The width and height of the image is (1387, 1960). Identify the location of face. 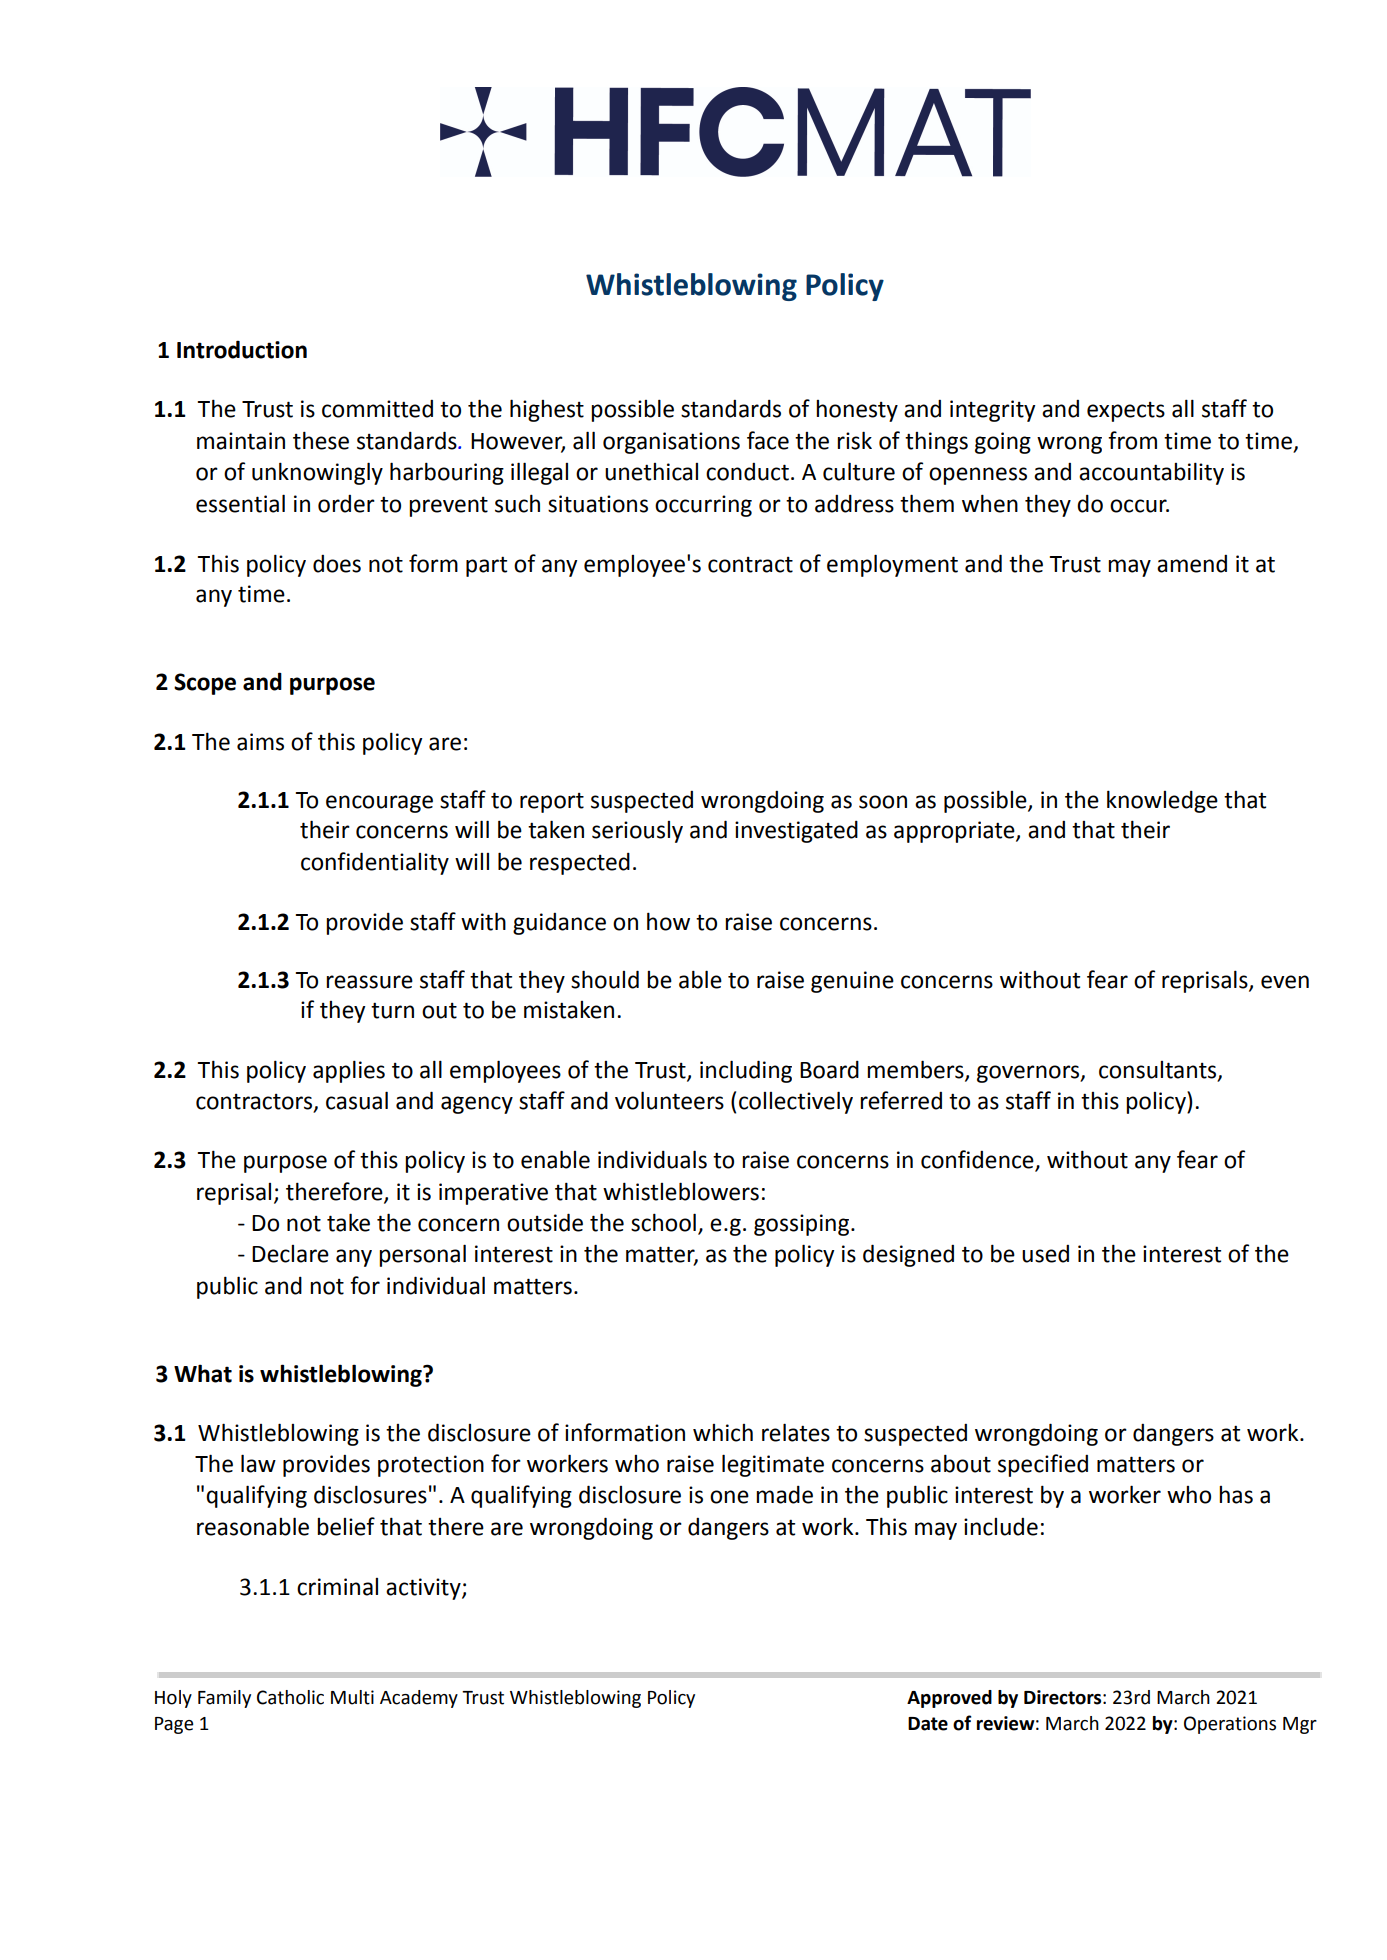
(768, 440).
